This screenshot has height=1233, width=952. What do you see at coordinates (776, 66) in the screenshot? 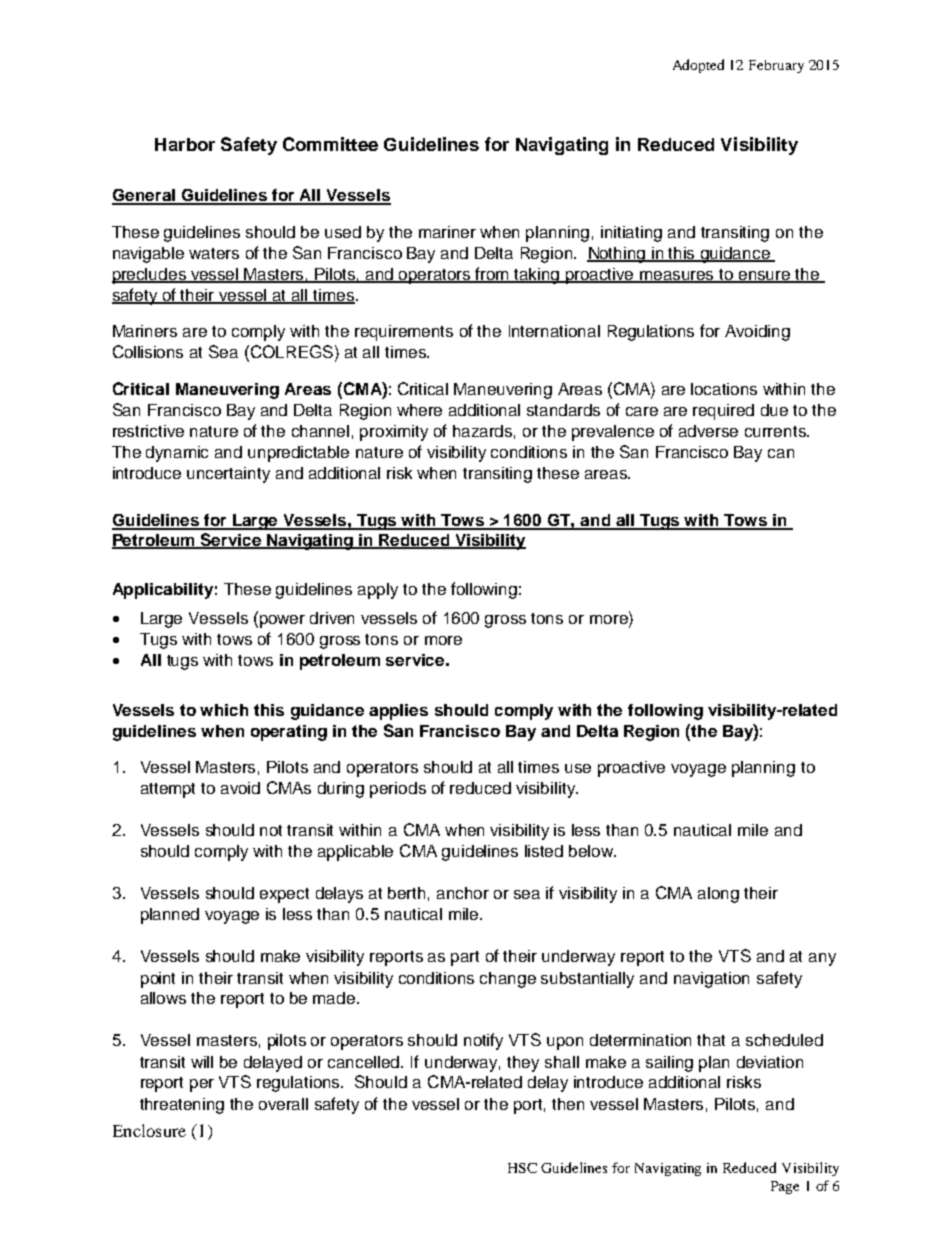
I see `February` at bounding box center [776, 66].
